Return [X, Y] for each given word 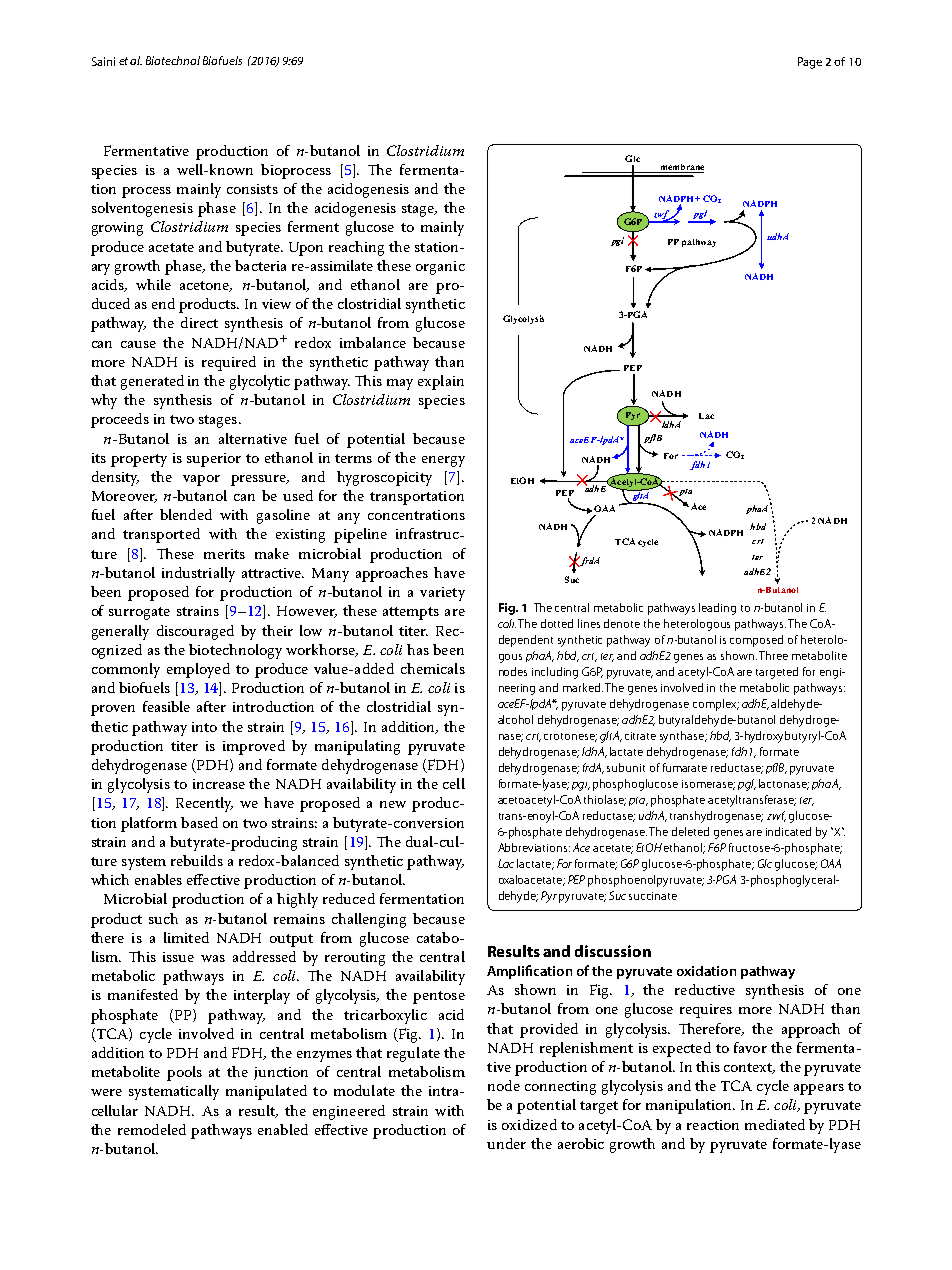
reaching [356, 248]
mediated [775, 1124]
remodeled [152, 1129]
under [506, 1143]
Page [810, 63]
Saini [103, 61]
